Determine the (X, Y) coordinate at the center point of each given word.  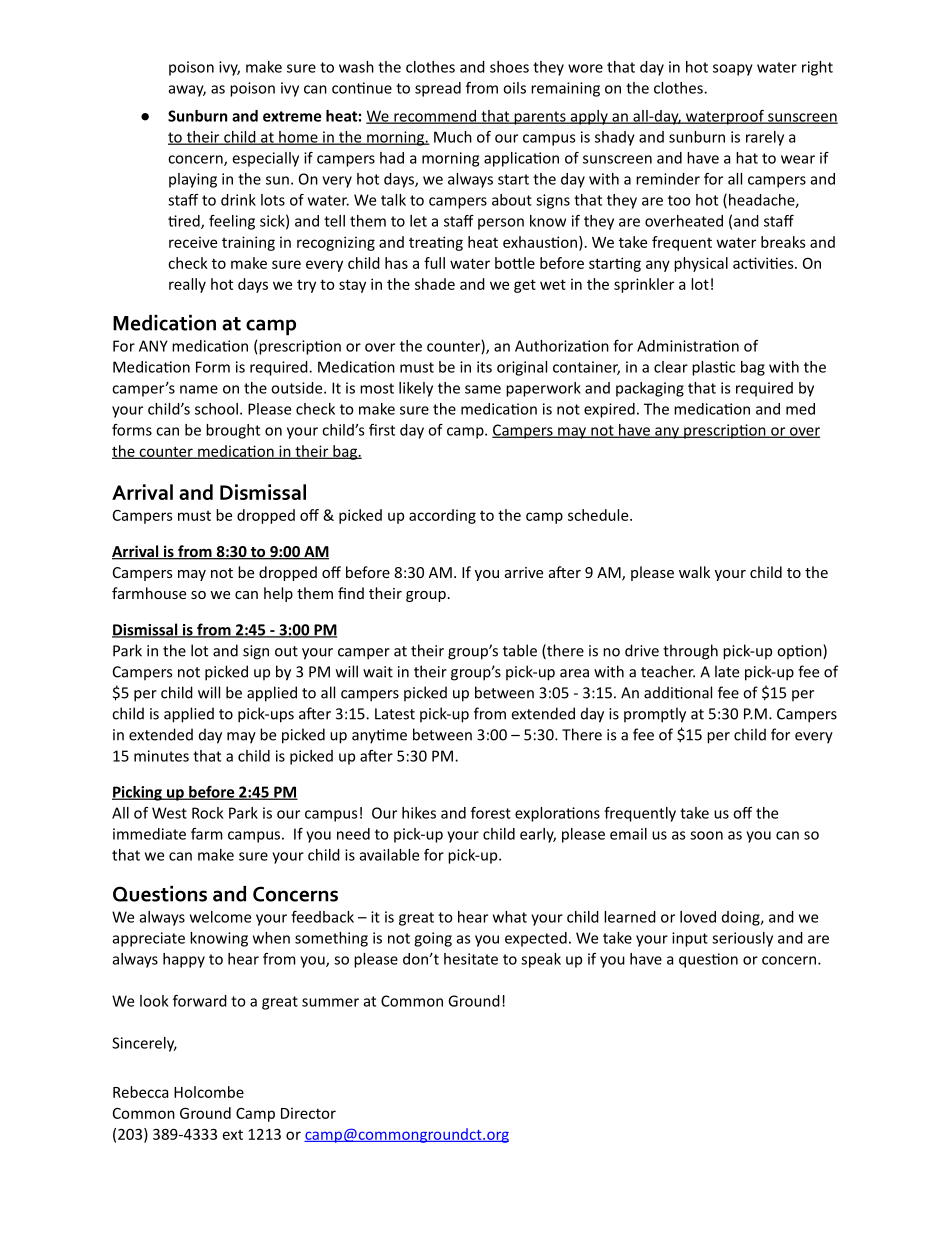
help (278, 594)
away (187, 91)
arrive (524, 572)
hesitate (471, 959)
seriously (742, 939)
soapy (733, 70)
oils (514, 88)
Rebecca (140, 1092)
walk (694, 572)
